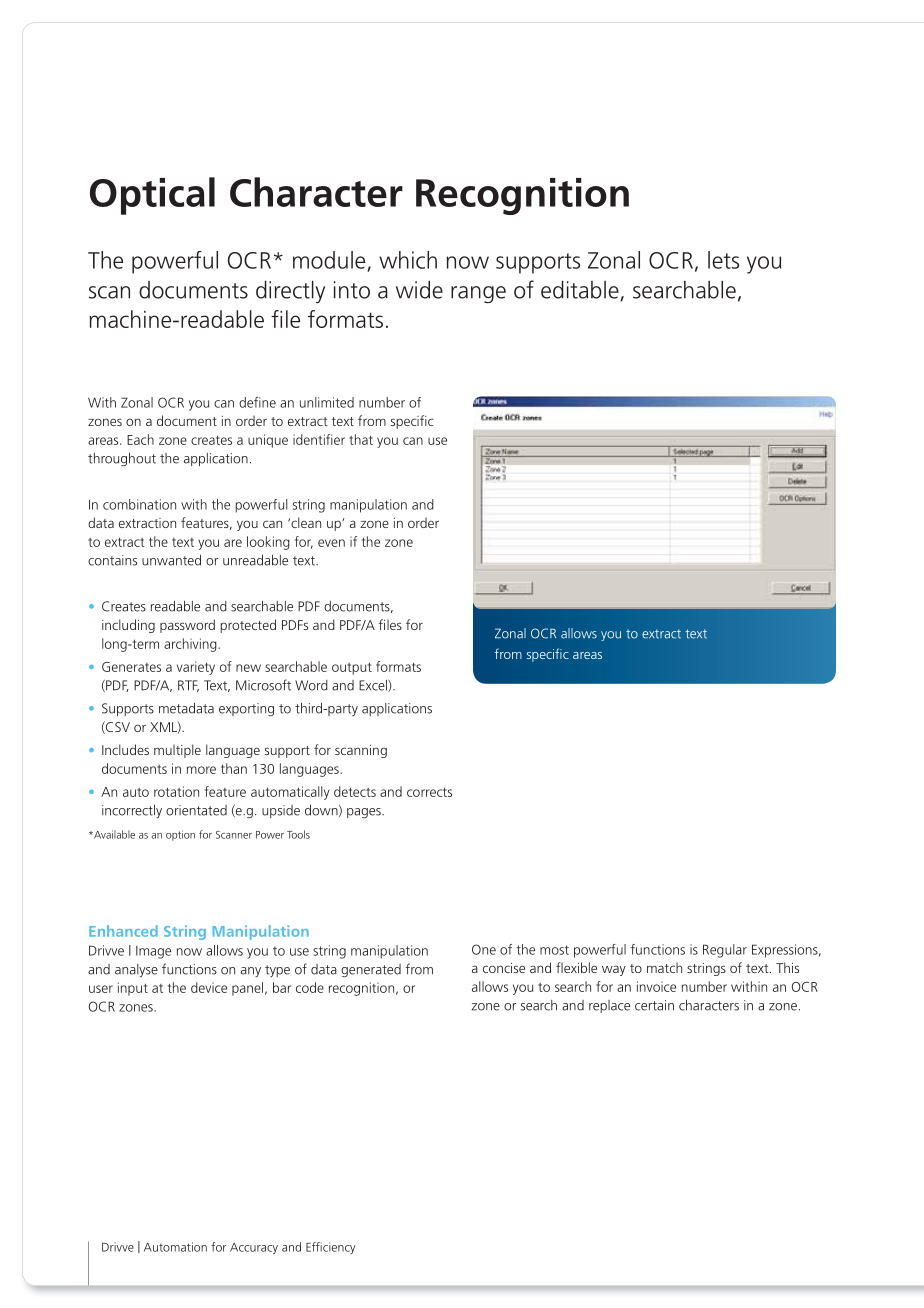 This document has height=1308, width=924. I want to click on multiple, so click(177, 751).
